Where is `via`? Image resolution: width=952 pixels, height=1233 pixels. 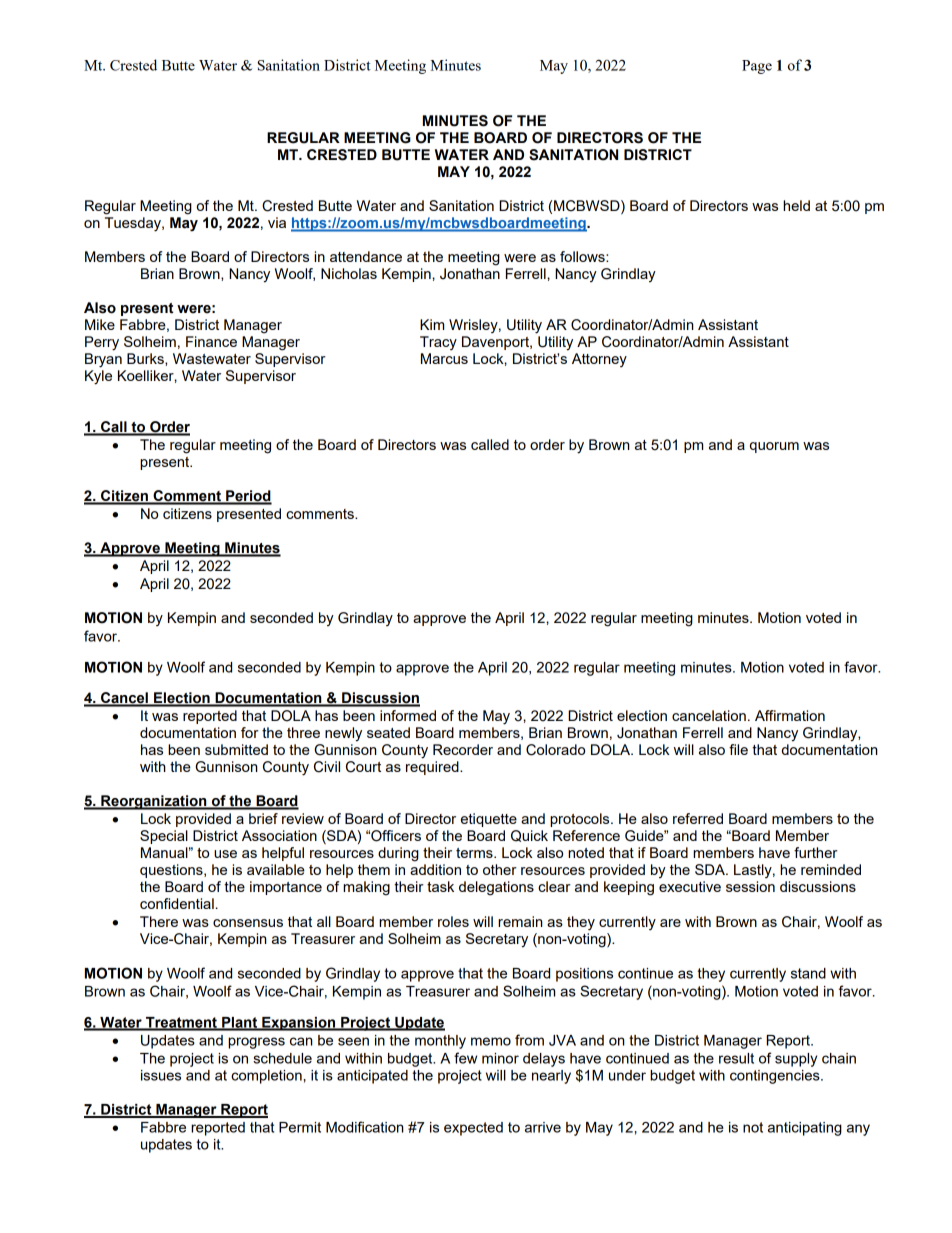 via is located at coordinates (277, 222).
